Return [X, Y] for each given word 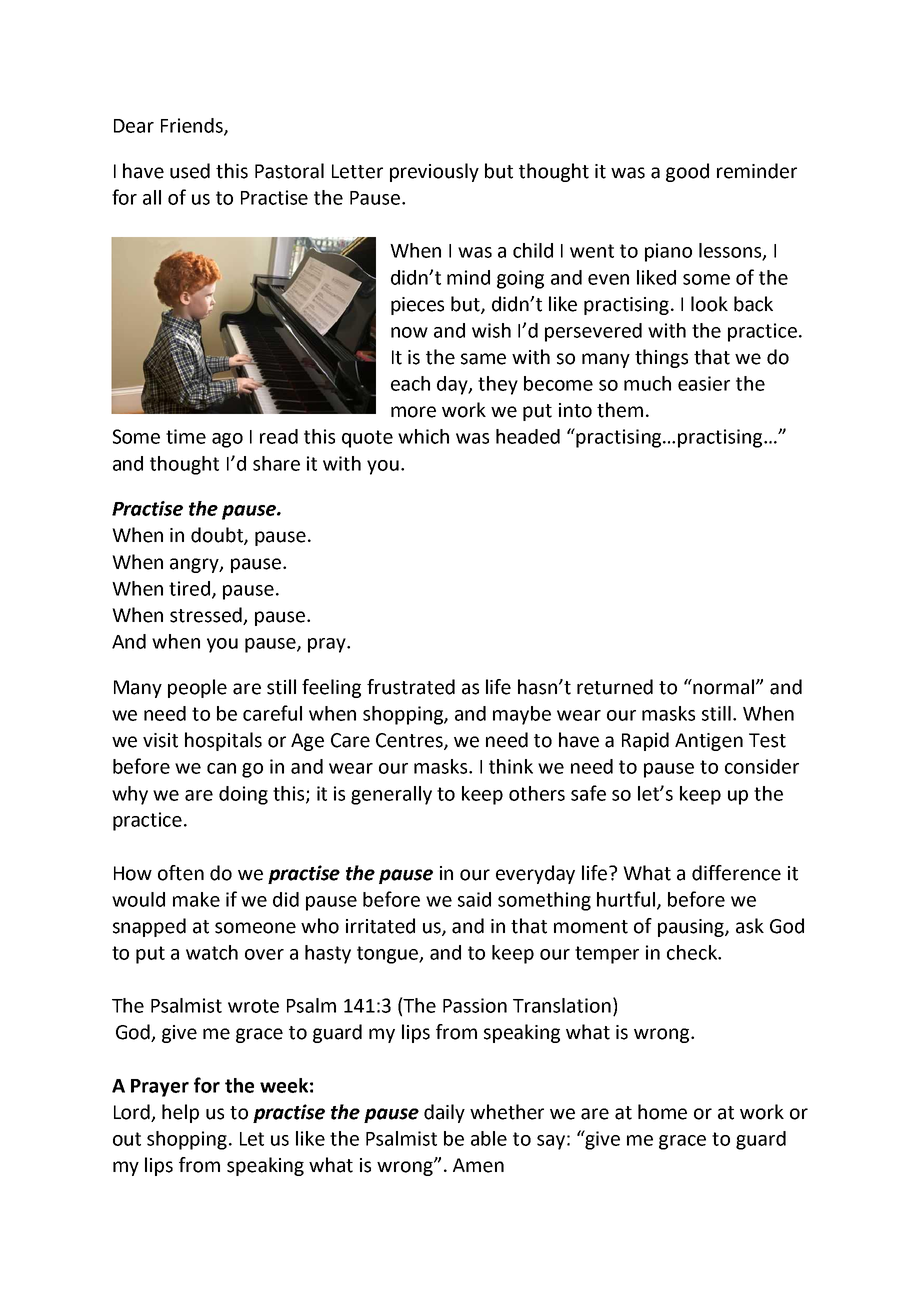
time [186, 436]
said [474, 899]
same [483, 359]
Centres [410, 741]
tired [191, 589]
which [423, 436]
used [190, 171]
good [687, 172]
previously [434, 172]
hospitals [223, 741]
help [180, 1113]
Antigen [709, 742]
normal [724, 687]
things [661, 358]
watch [212, 952]
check [693, 952]
